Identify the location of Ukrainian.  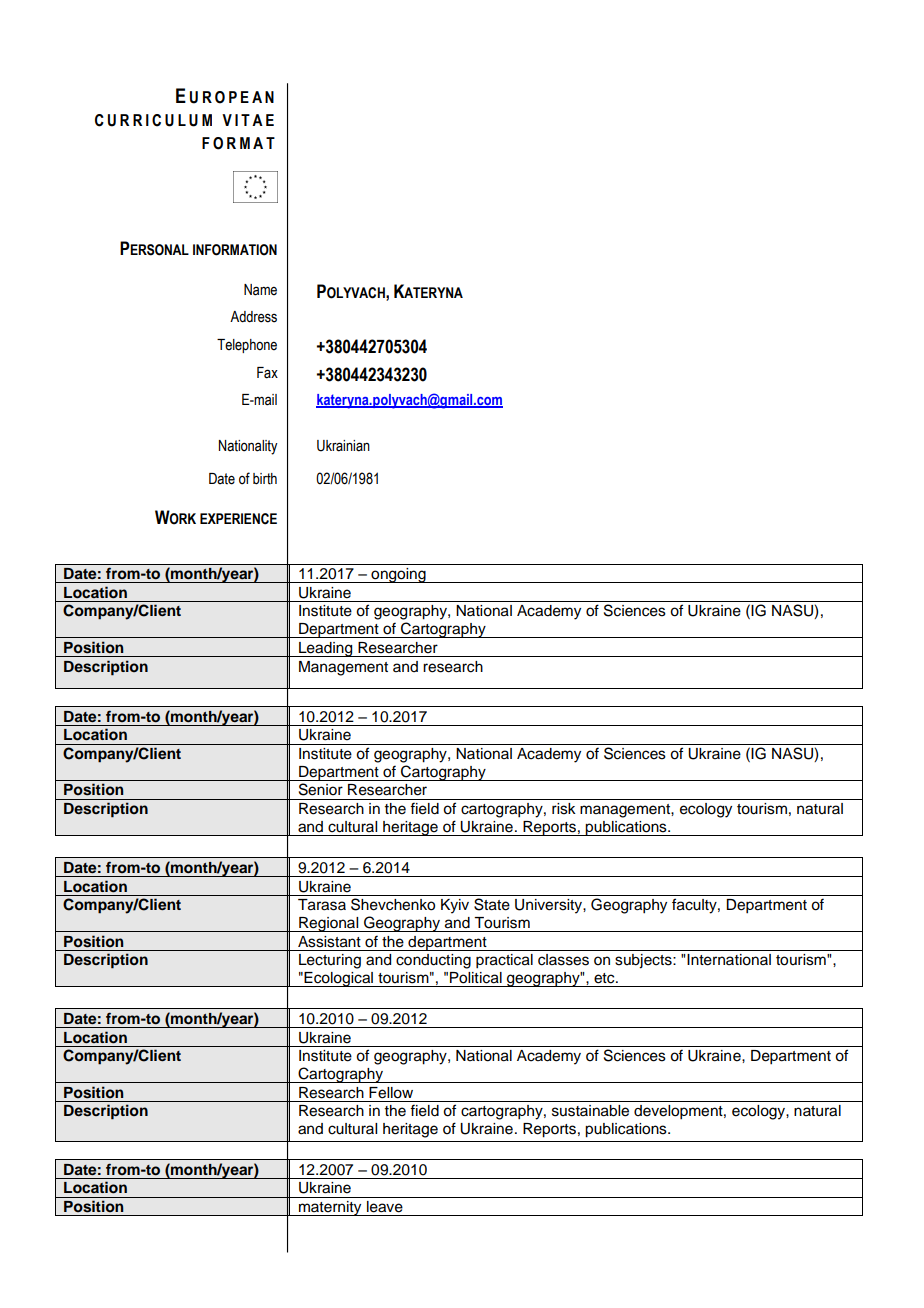
(343, 446).
